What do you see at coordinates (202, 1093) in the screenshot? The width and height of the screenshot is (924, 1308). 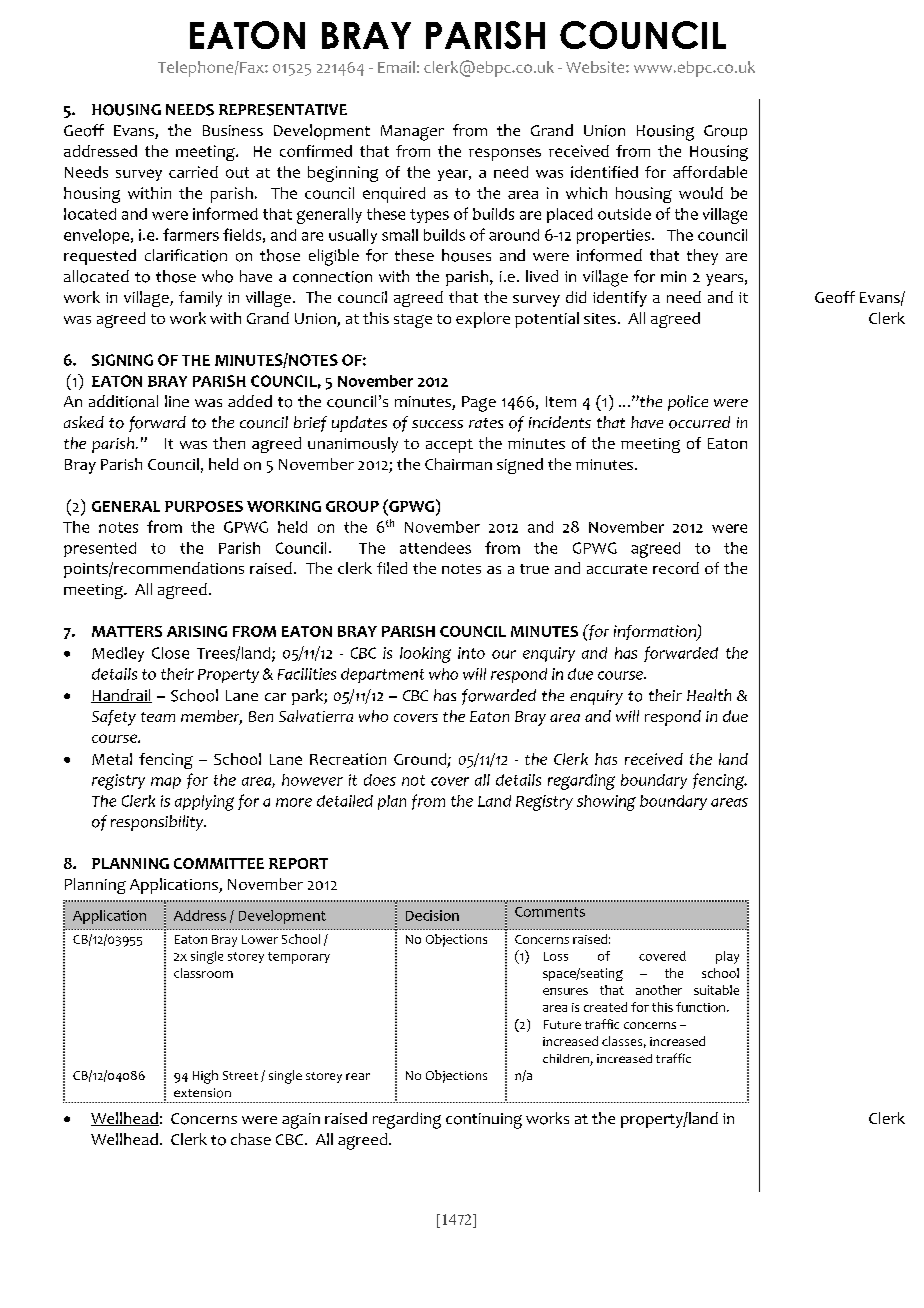 I see `extension` at bounding box center [202, 1093].
